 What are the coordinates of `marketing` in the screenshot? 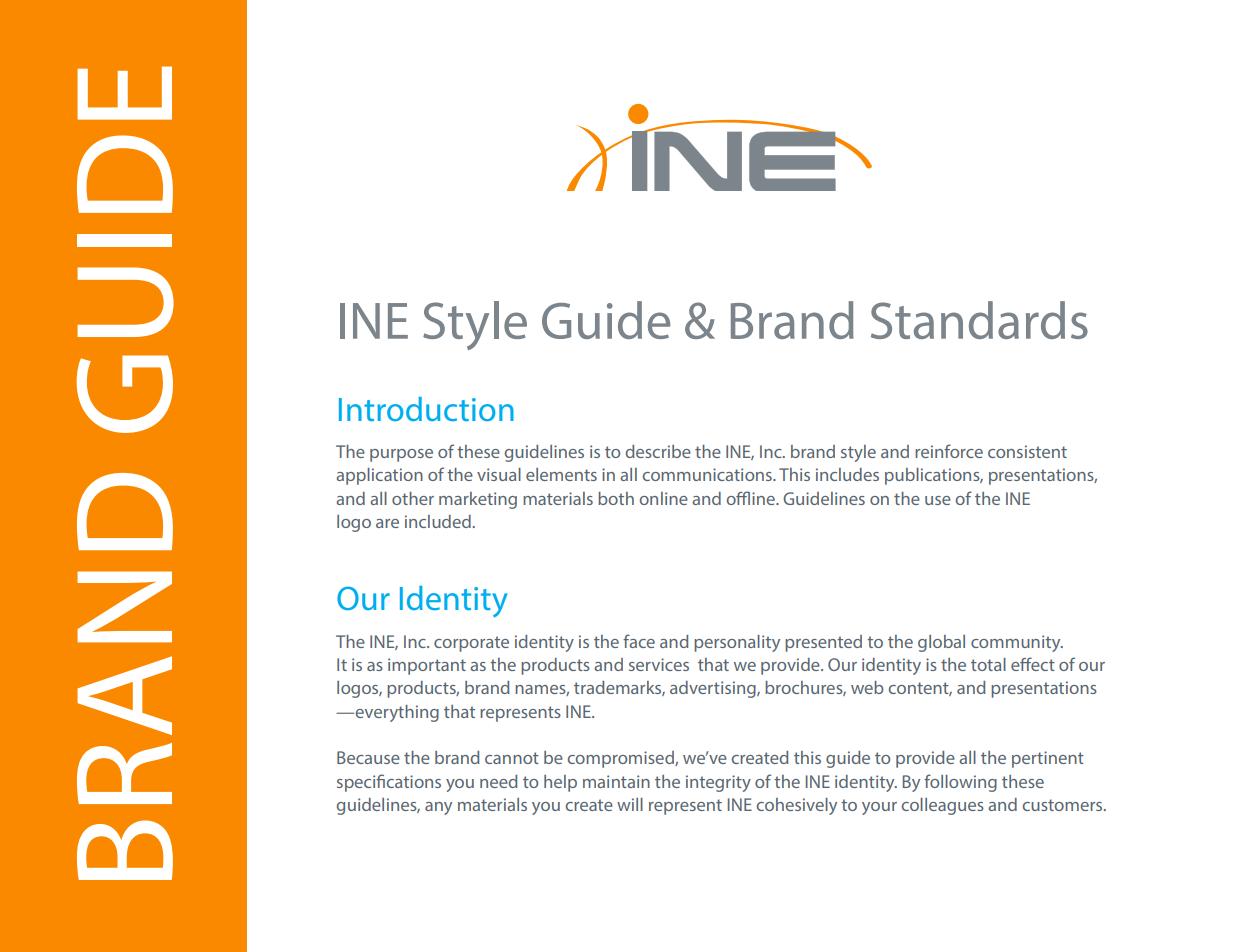 It's located at (478, 500).
